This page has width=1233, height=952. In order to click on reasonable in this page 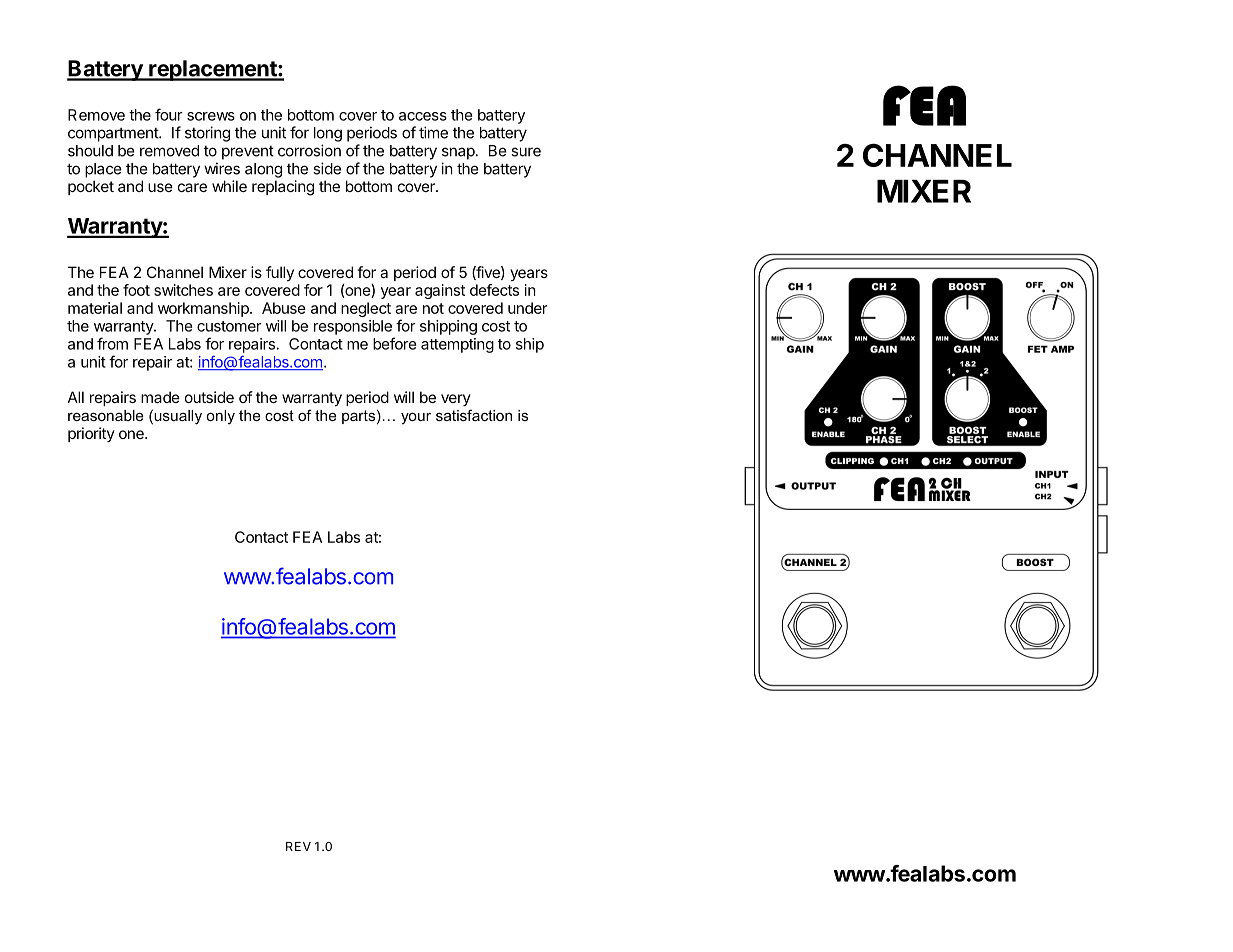, I will do `click(106, 415)`.
